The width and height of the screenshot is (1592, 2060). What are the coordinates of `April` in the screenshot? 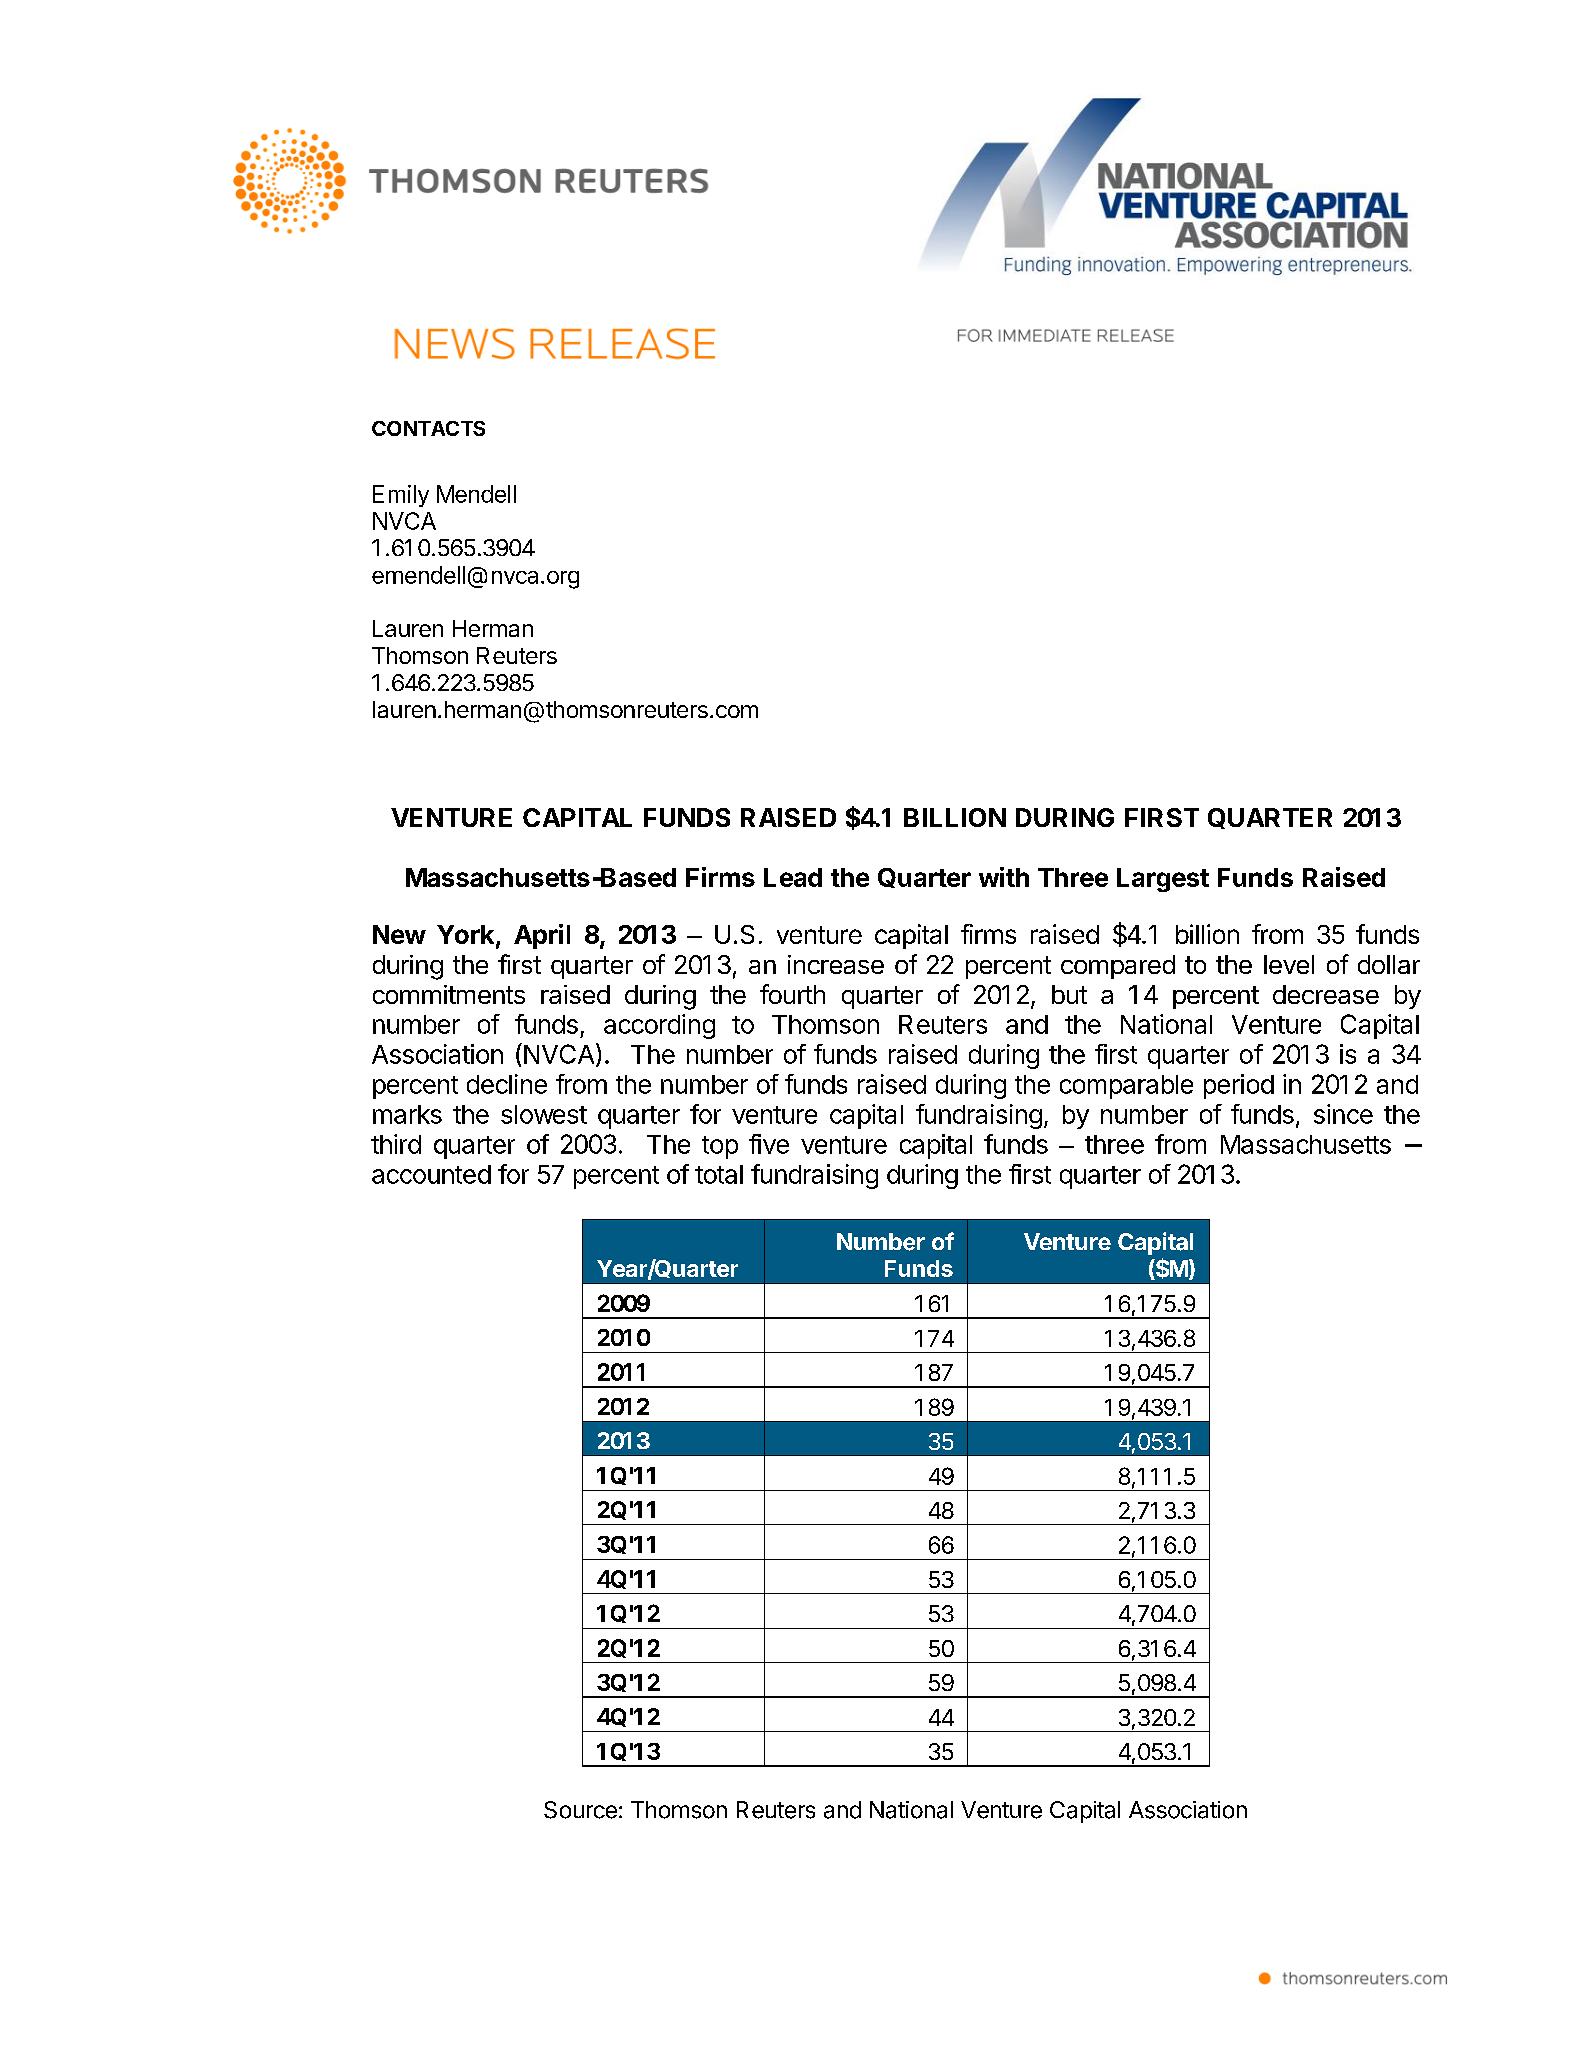 It's located at (542, 936).
